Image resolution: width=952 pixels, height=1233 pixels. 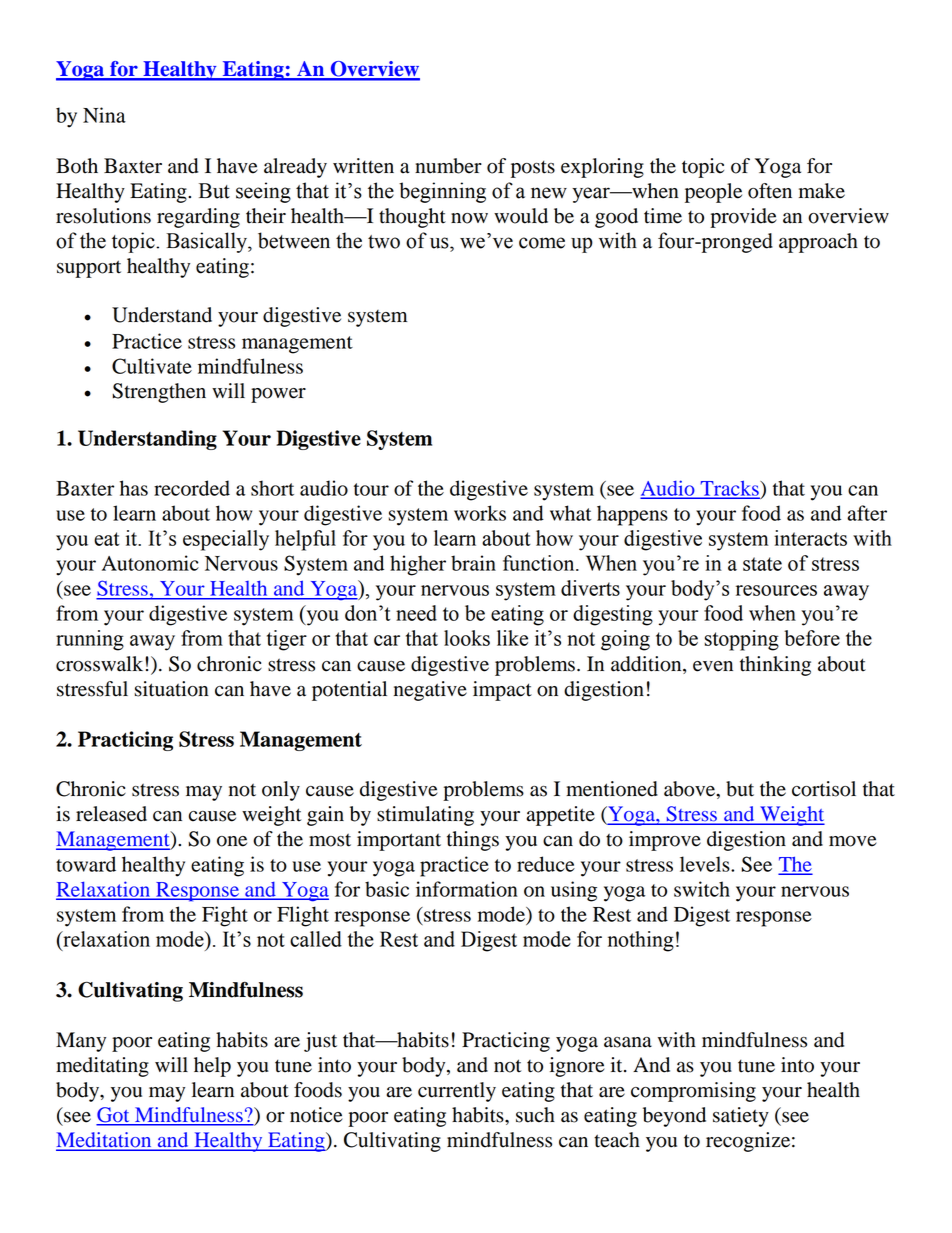 I want to click on recorded, so click(x=192, y=488).
